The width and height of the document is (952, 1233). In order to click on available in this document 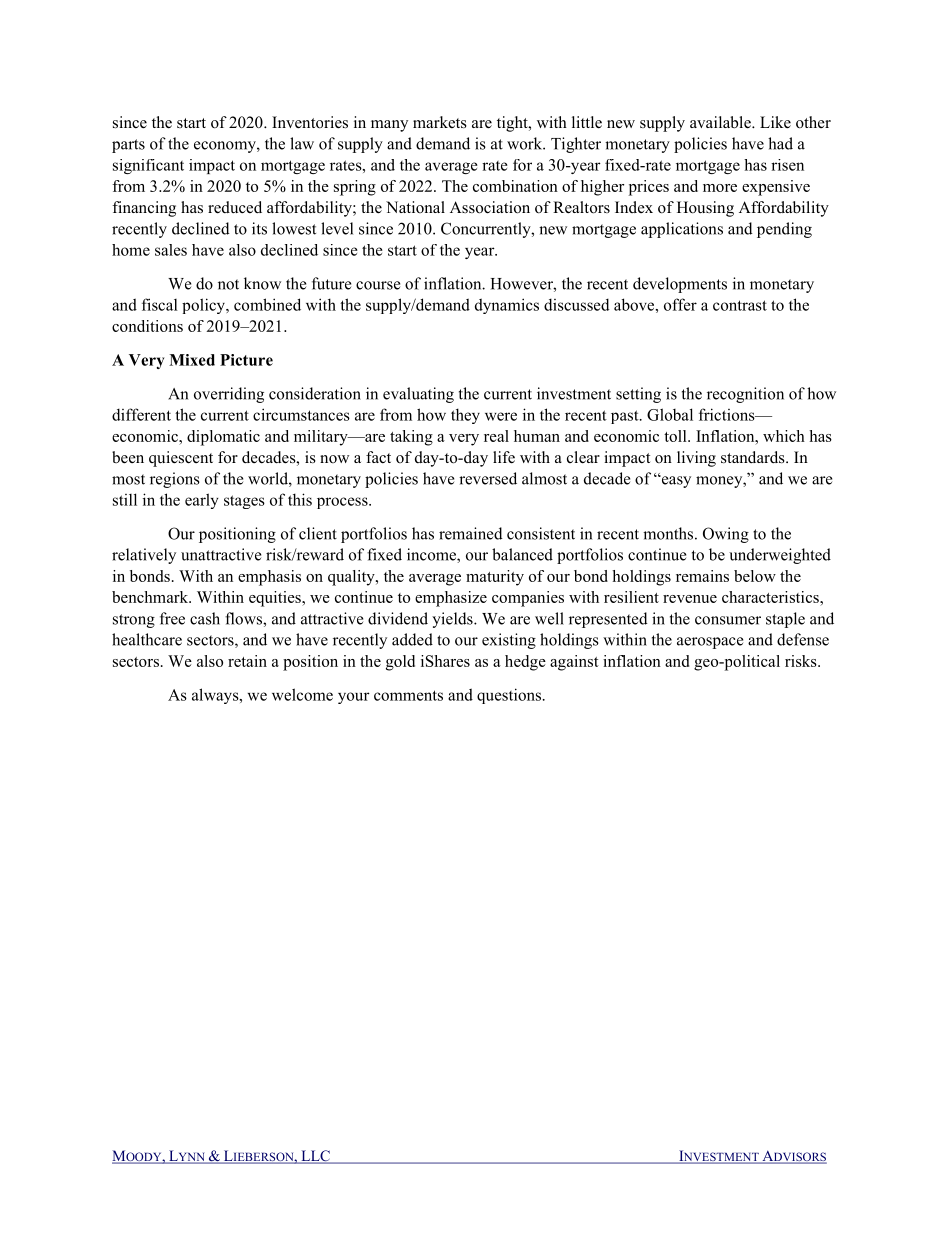, I will do `click(721, 122)`.
